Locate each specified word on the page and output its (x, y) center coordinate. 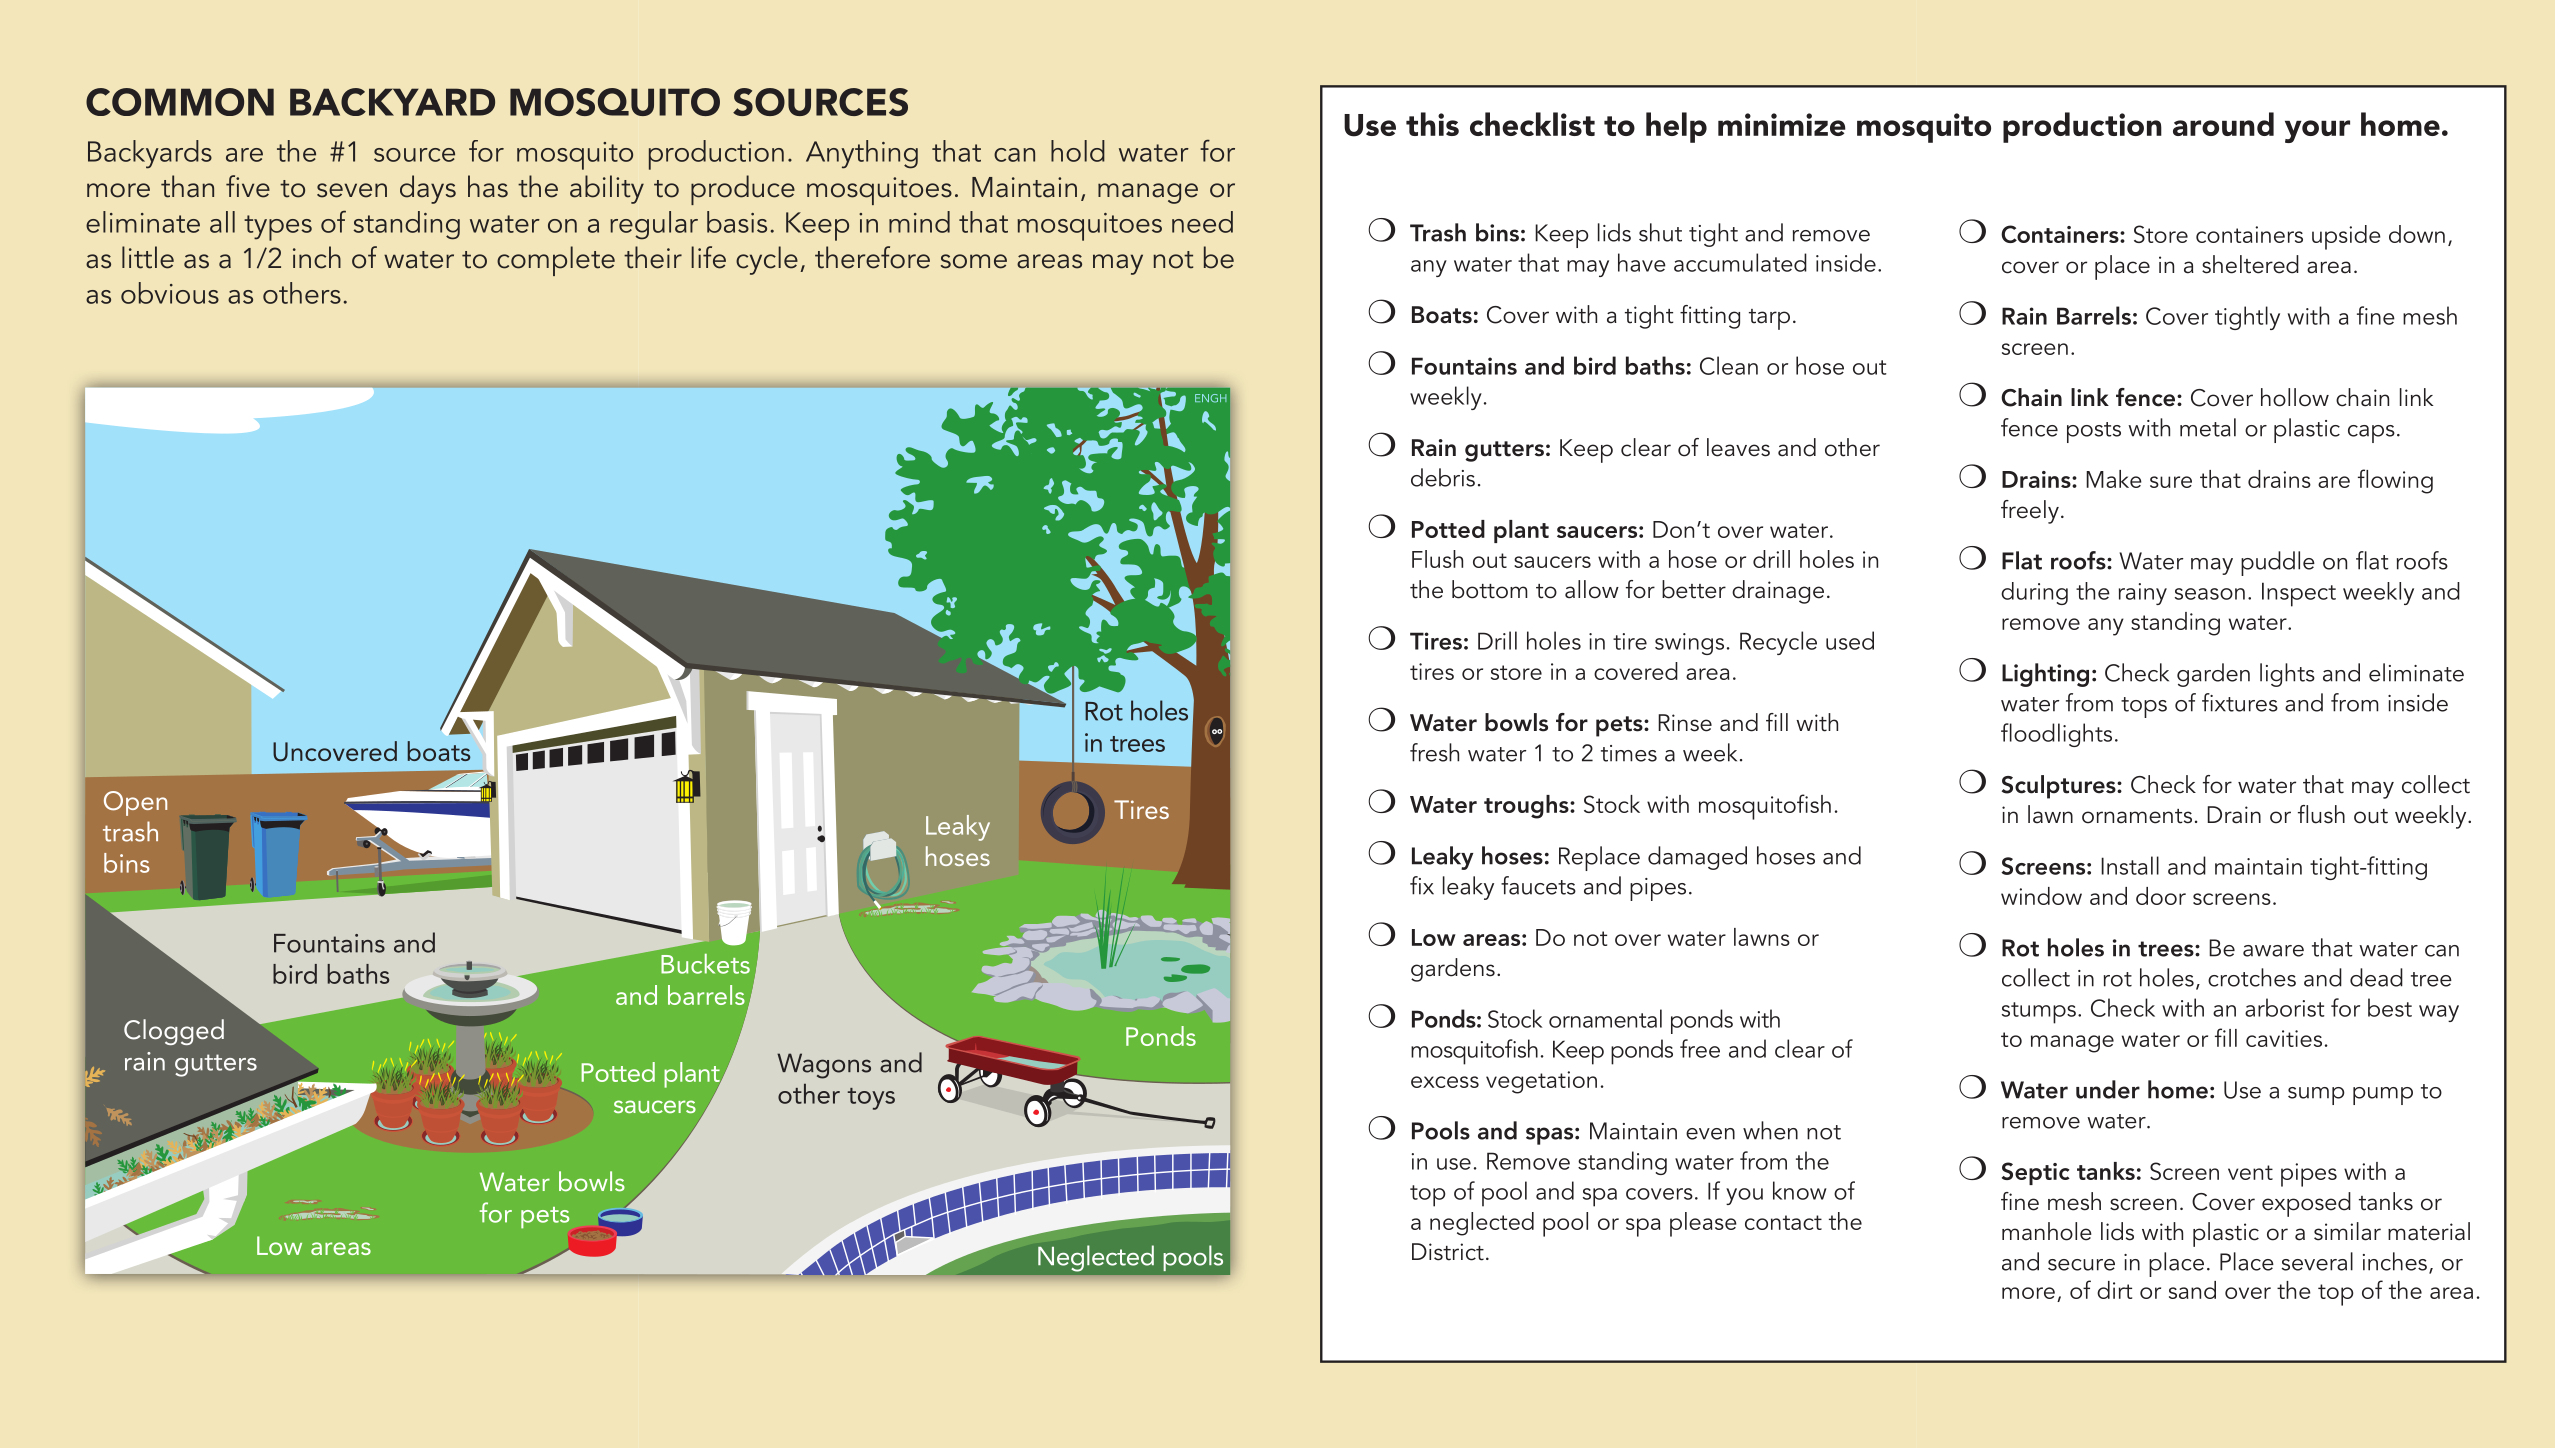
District (1448, 1252)
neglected (1482, 1224)
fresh (1434, 752)
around (2223, 124)
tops (2144, 707)
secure (2081, 1265)
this (1432, 124)
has (488, 186)
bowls (1516, 722)
